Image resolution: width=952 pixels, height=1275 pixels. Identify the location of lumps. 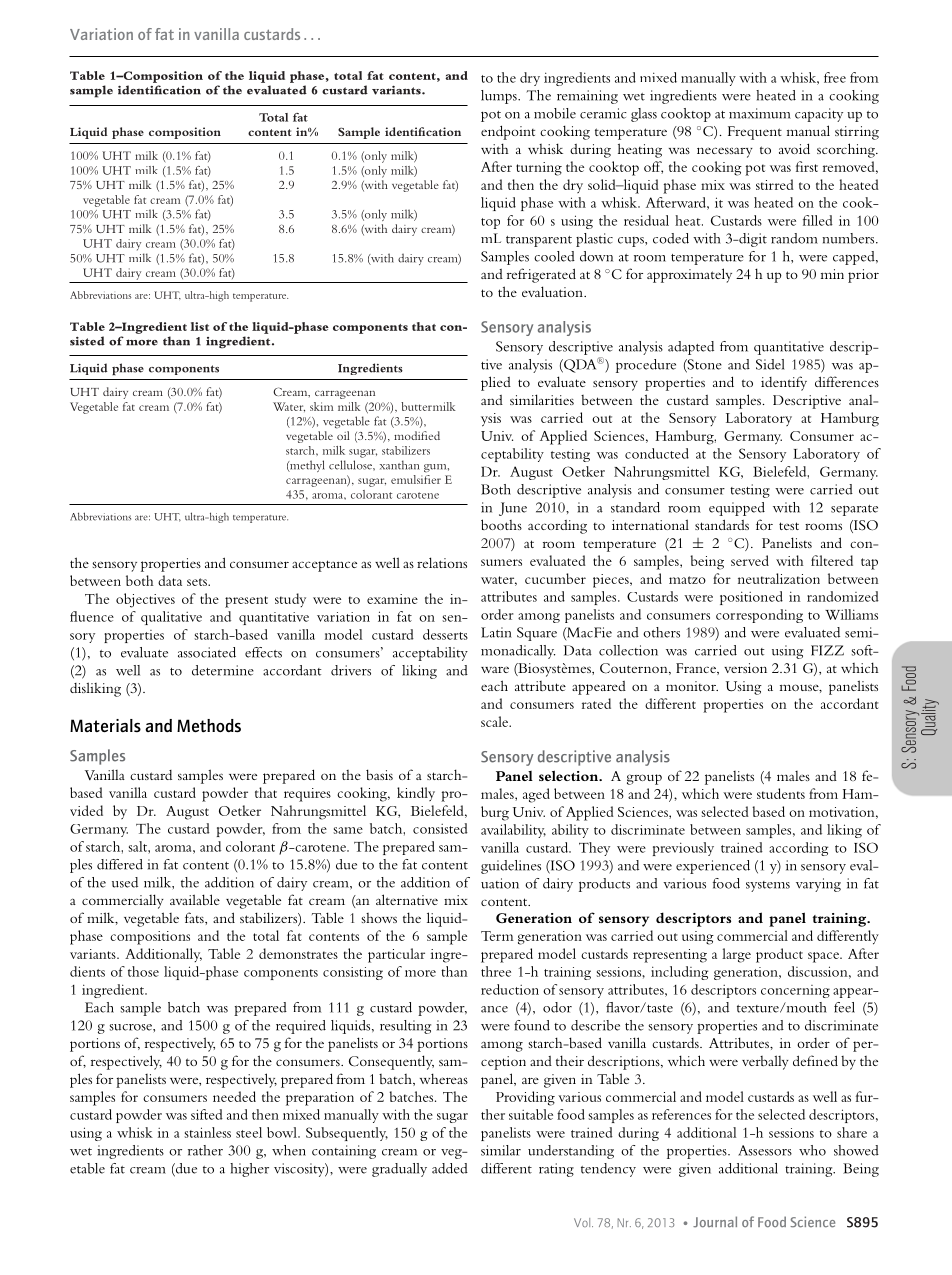
(500, 97).
